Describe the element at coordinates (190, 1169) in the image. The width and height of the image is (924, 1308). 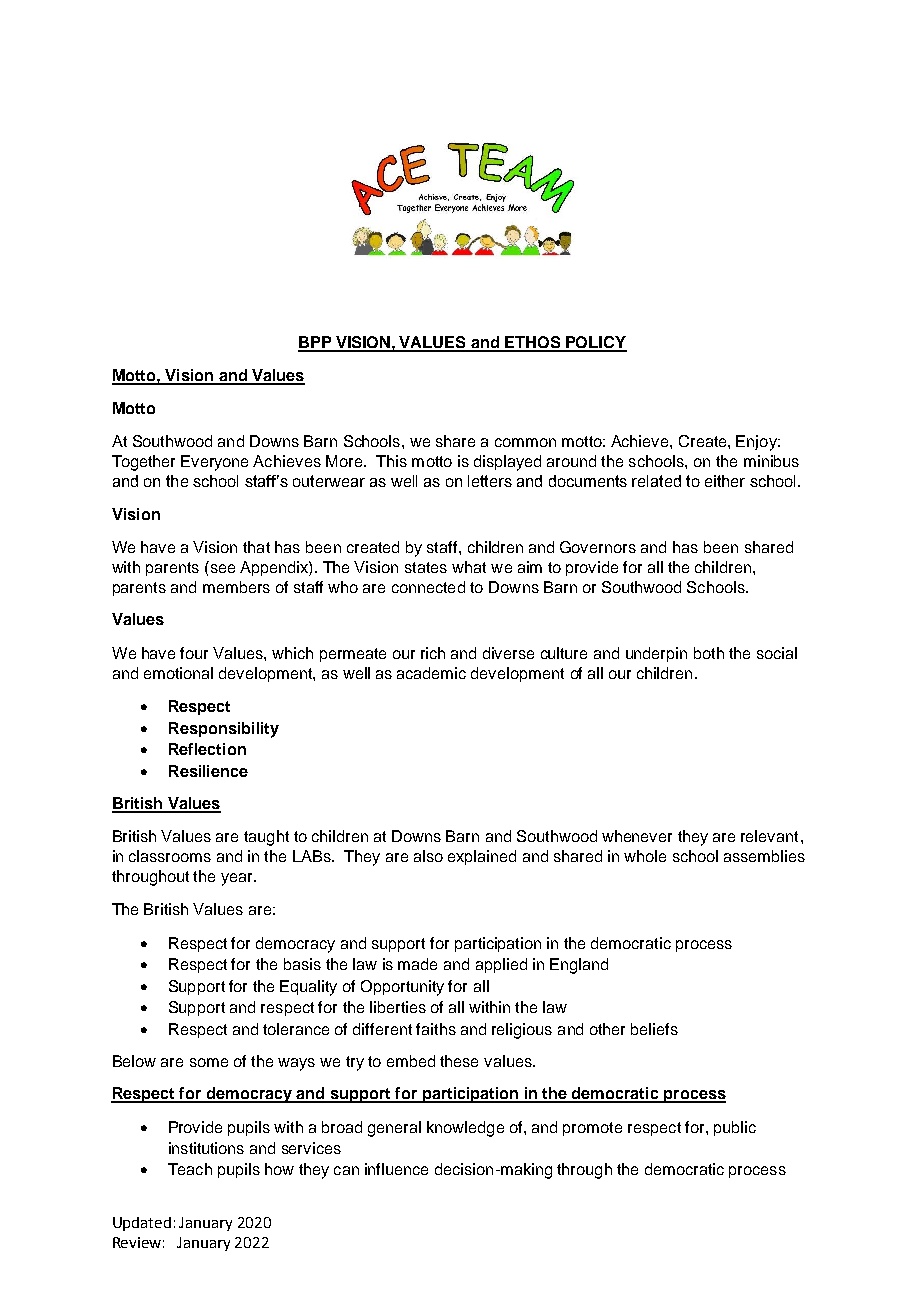
I see `Teach` at that location.
